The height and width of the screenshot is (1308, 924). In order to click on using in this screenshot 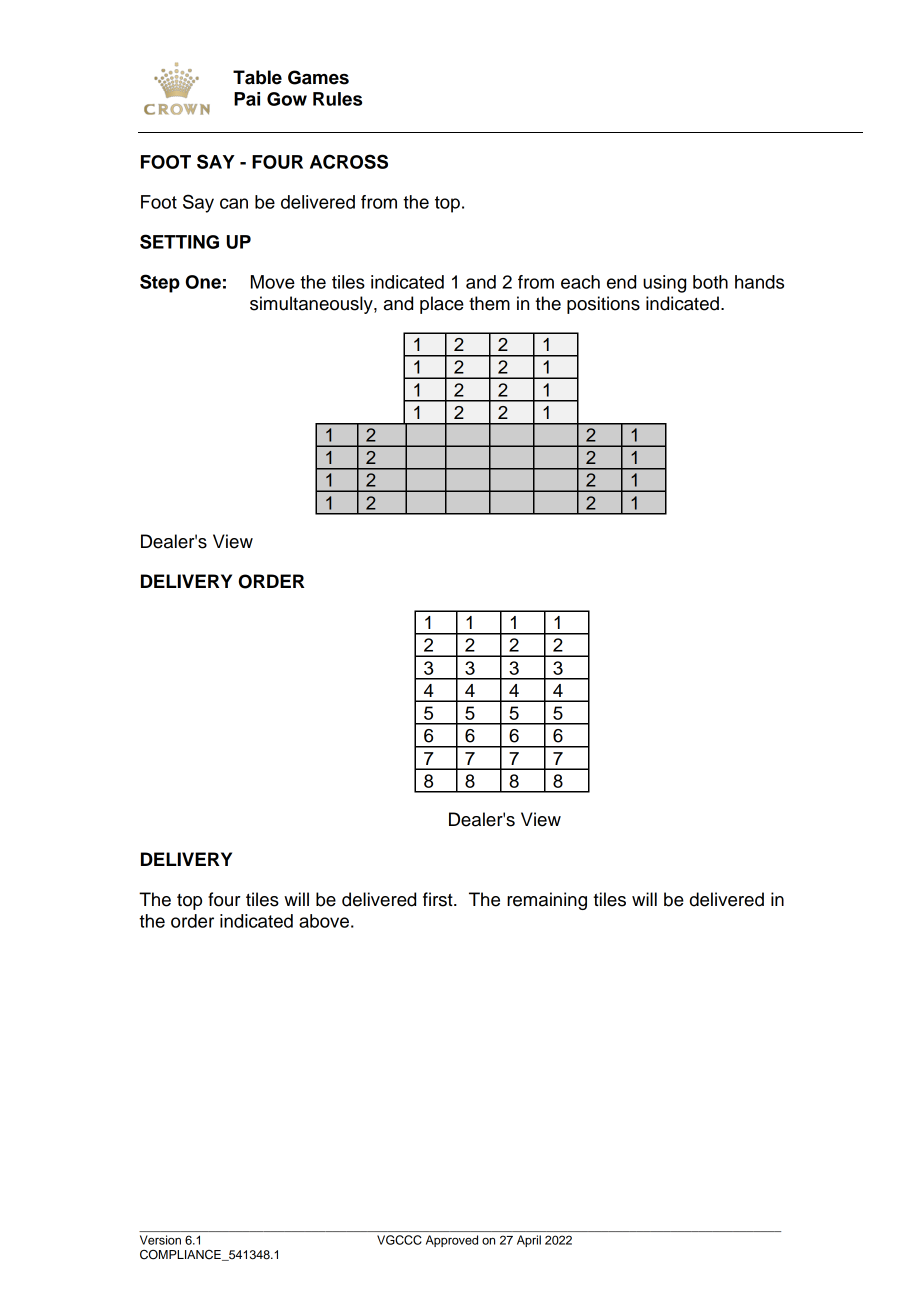, I will do `click(664, 284)`.
